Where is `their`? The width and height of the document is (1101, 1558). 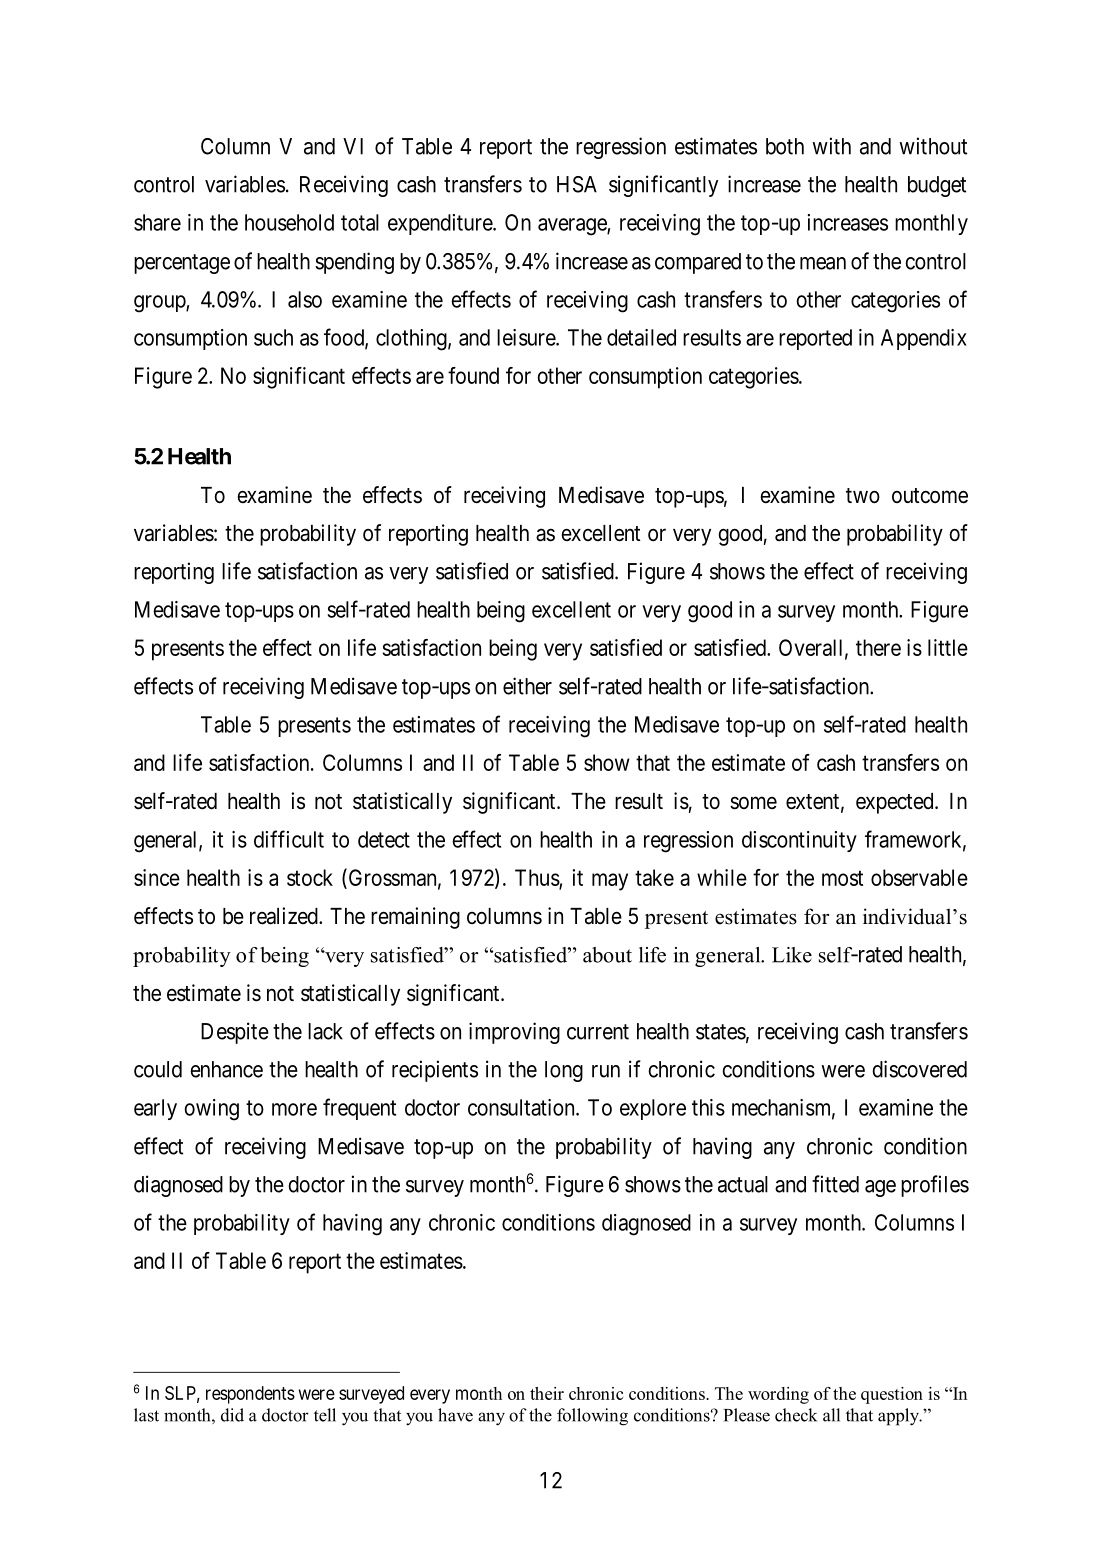
their is located at coordinates (547, 1393).
